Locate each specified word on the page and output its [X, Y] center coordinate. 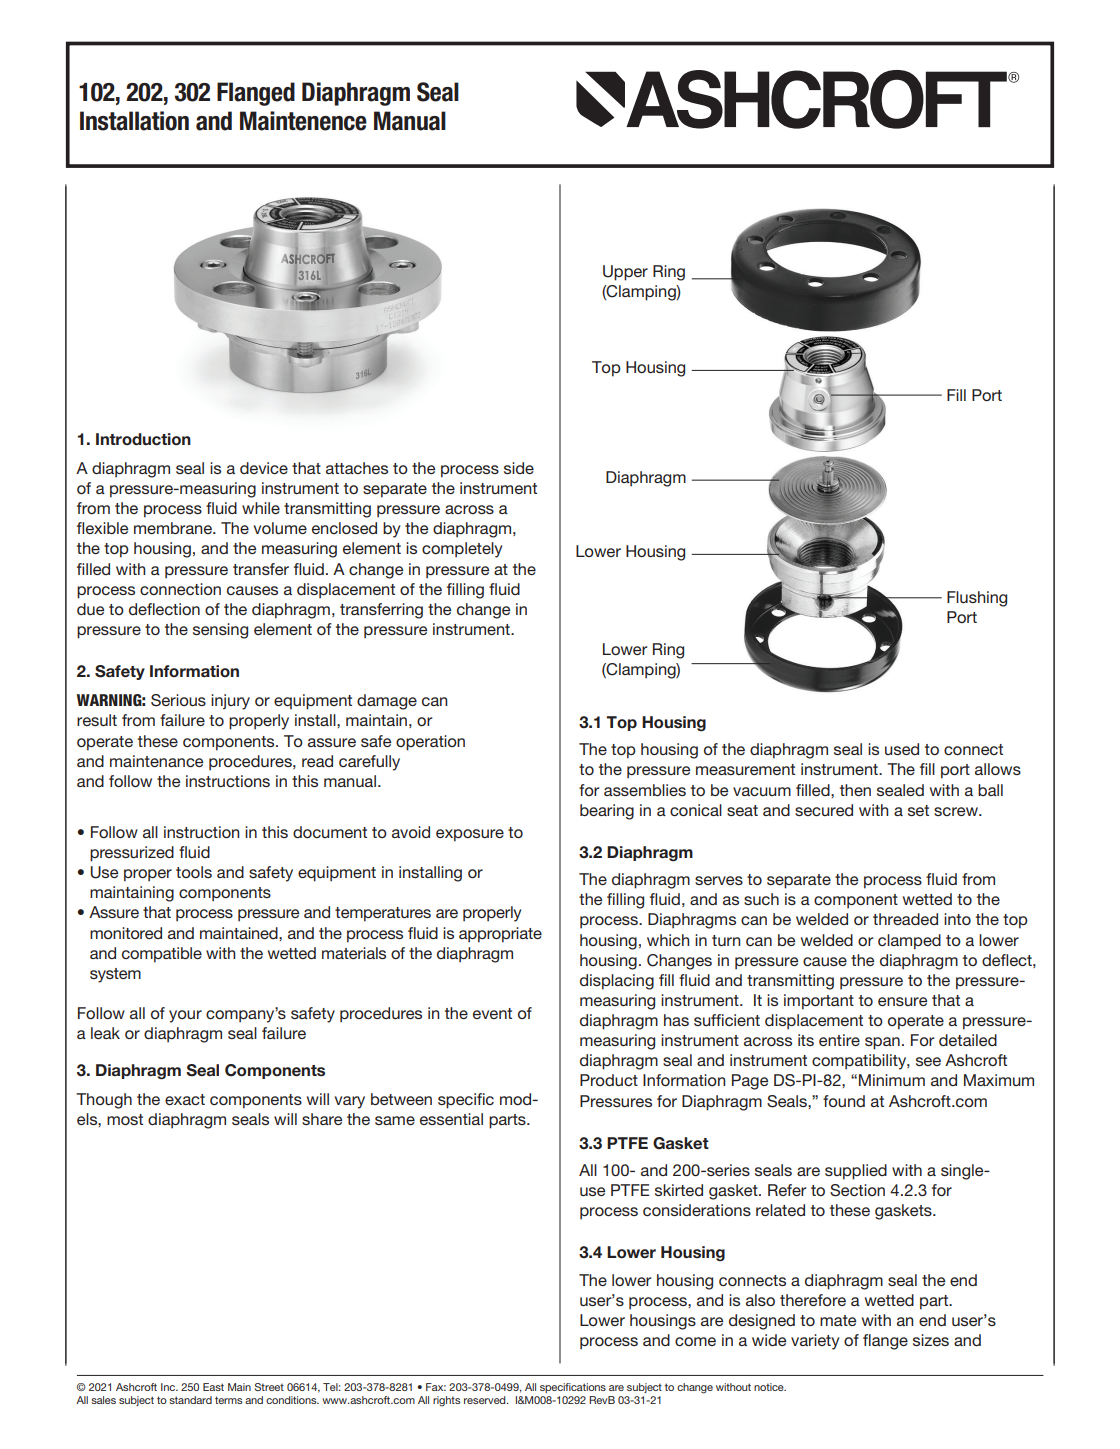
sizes [931, 1340]
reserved [486, 1400]
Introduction [143, 439]
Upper [625, 273]
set [918, 810]
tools [194, 872]
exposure [470, 835]
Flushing [977, 599]
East [213, 1387]
